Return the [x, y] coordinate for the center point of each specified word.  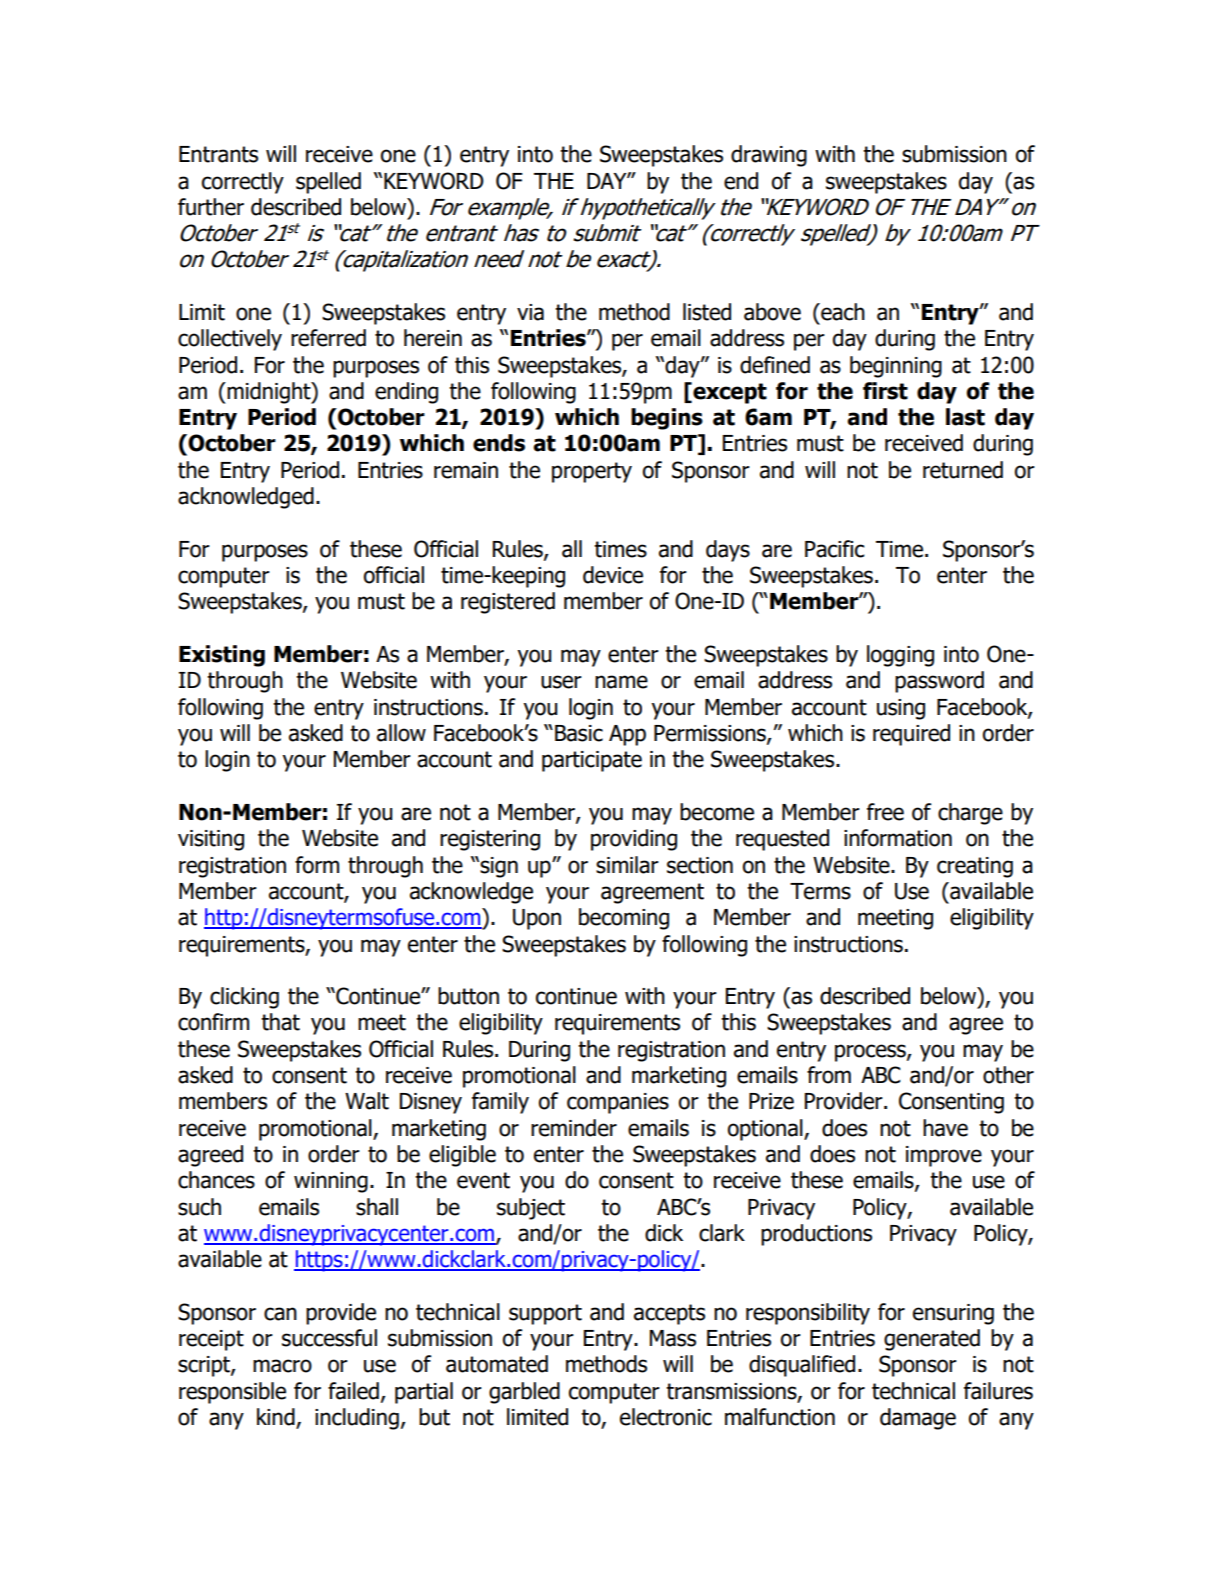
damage [918, 1419]
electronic [666, 1417]
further [211, 207]
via [530, 312]
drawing [769, 156]
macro [282, 1366]
